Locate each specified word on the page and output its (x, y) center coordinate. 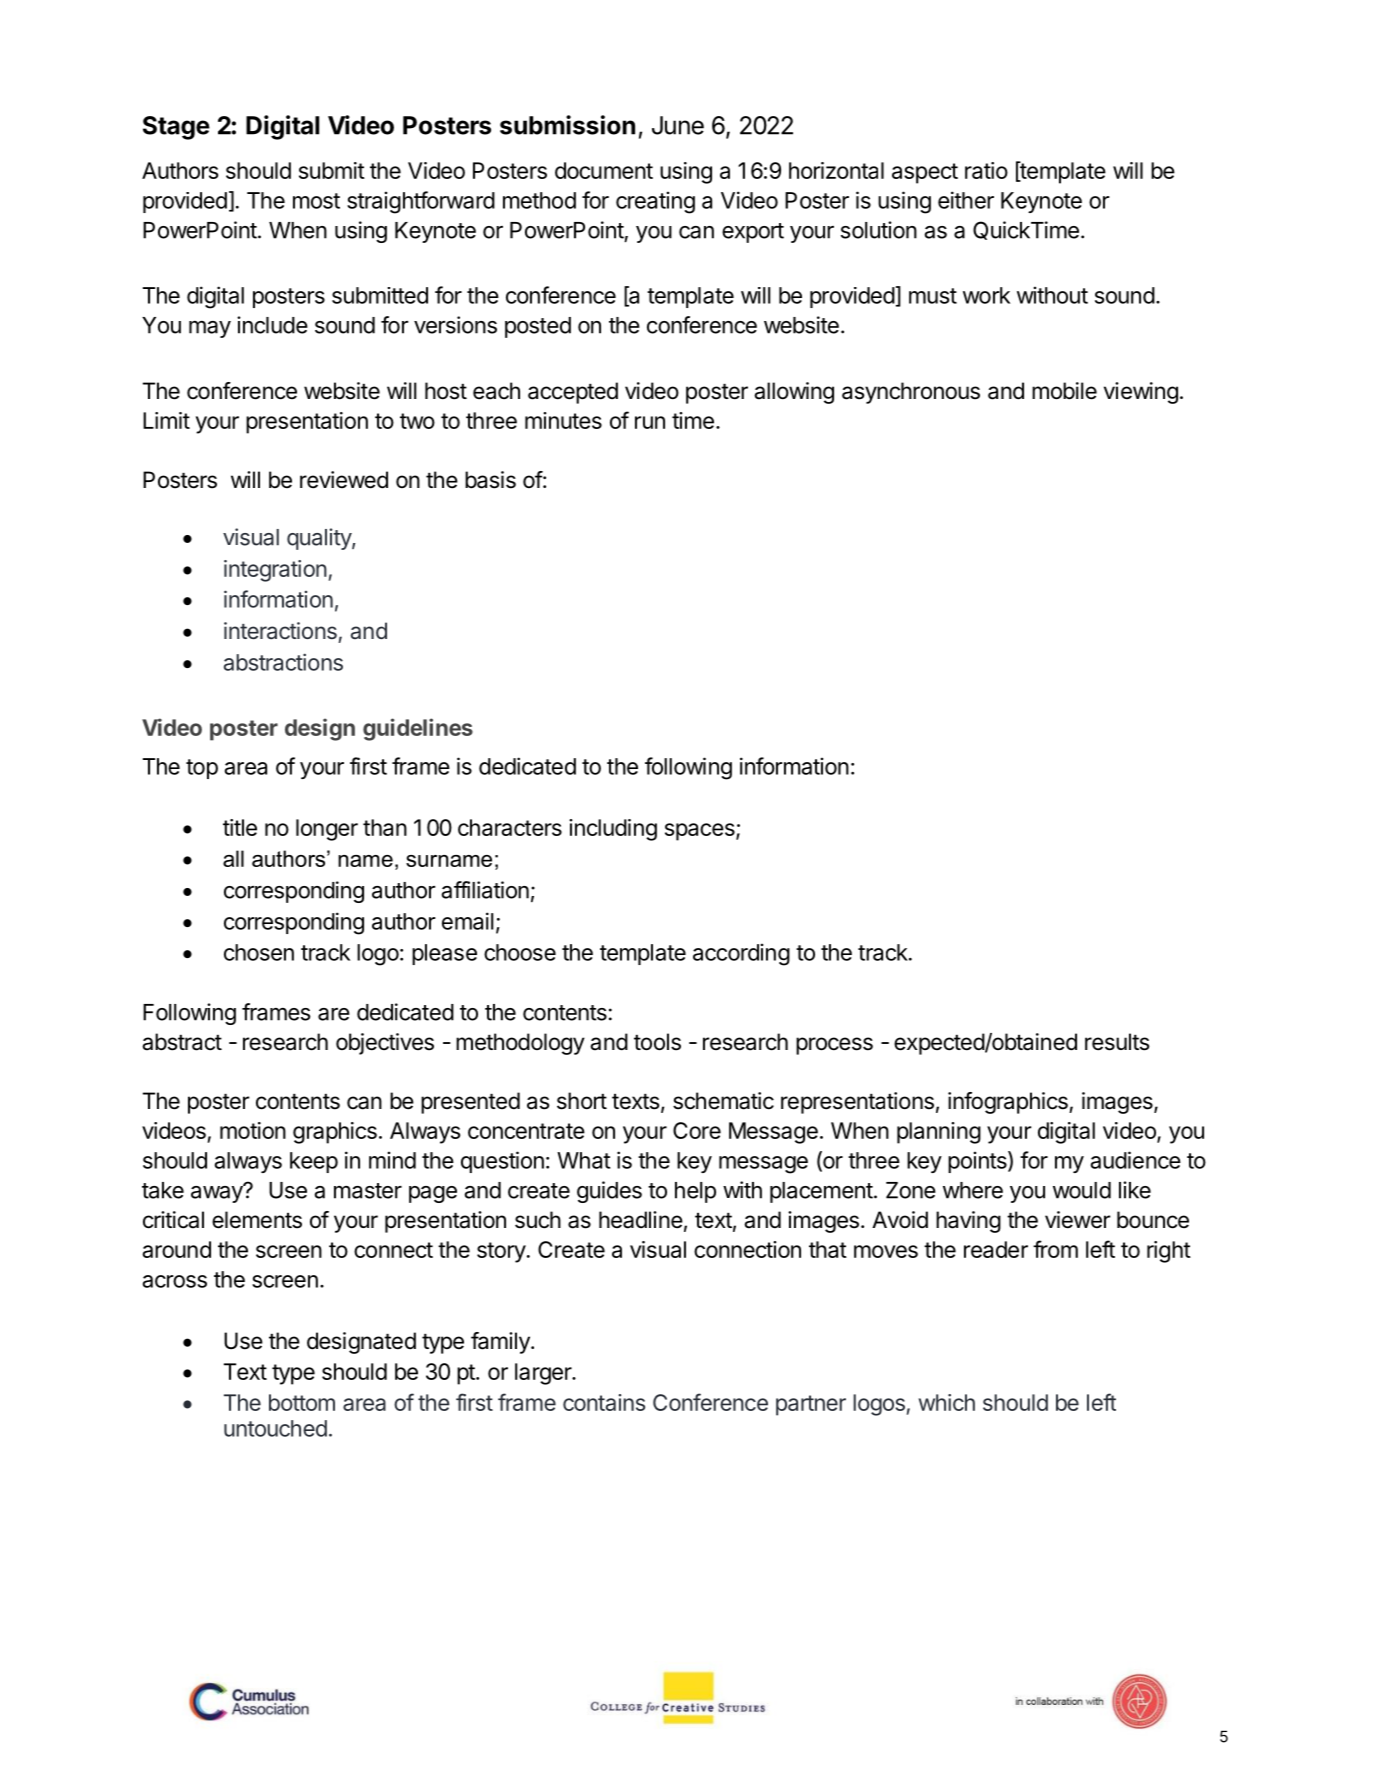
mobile (1064, 391)
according (741, 954)
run (650, 422)
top (202, 769)
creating (655, 202)
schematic (723, 1101)
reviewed (344, 480)
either (966, 200)
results (1117, 1042)
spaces (701, 832)
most (316, 201)
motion (253, 1130)
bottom (302, 1402)
